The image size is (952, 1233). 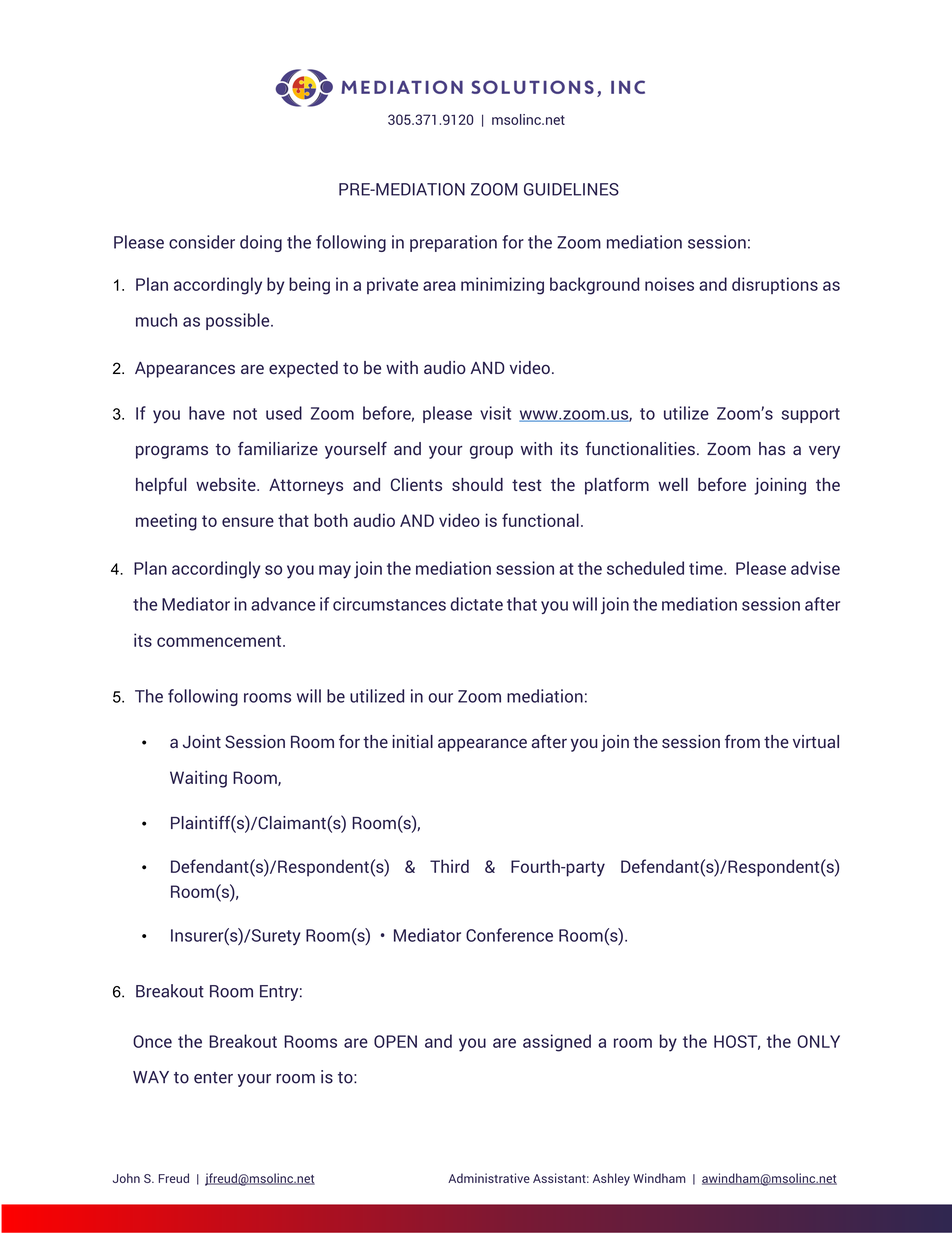 What do you see at coordinates (207, 413) in the image?
I see `have` at bounding box center [207, 413].
